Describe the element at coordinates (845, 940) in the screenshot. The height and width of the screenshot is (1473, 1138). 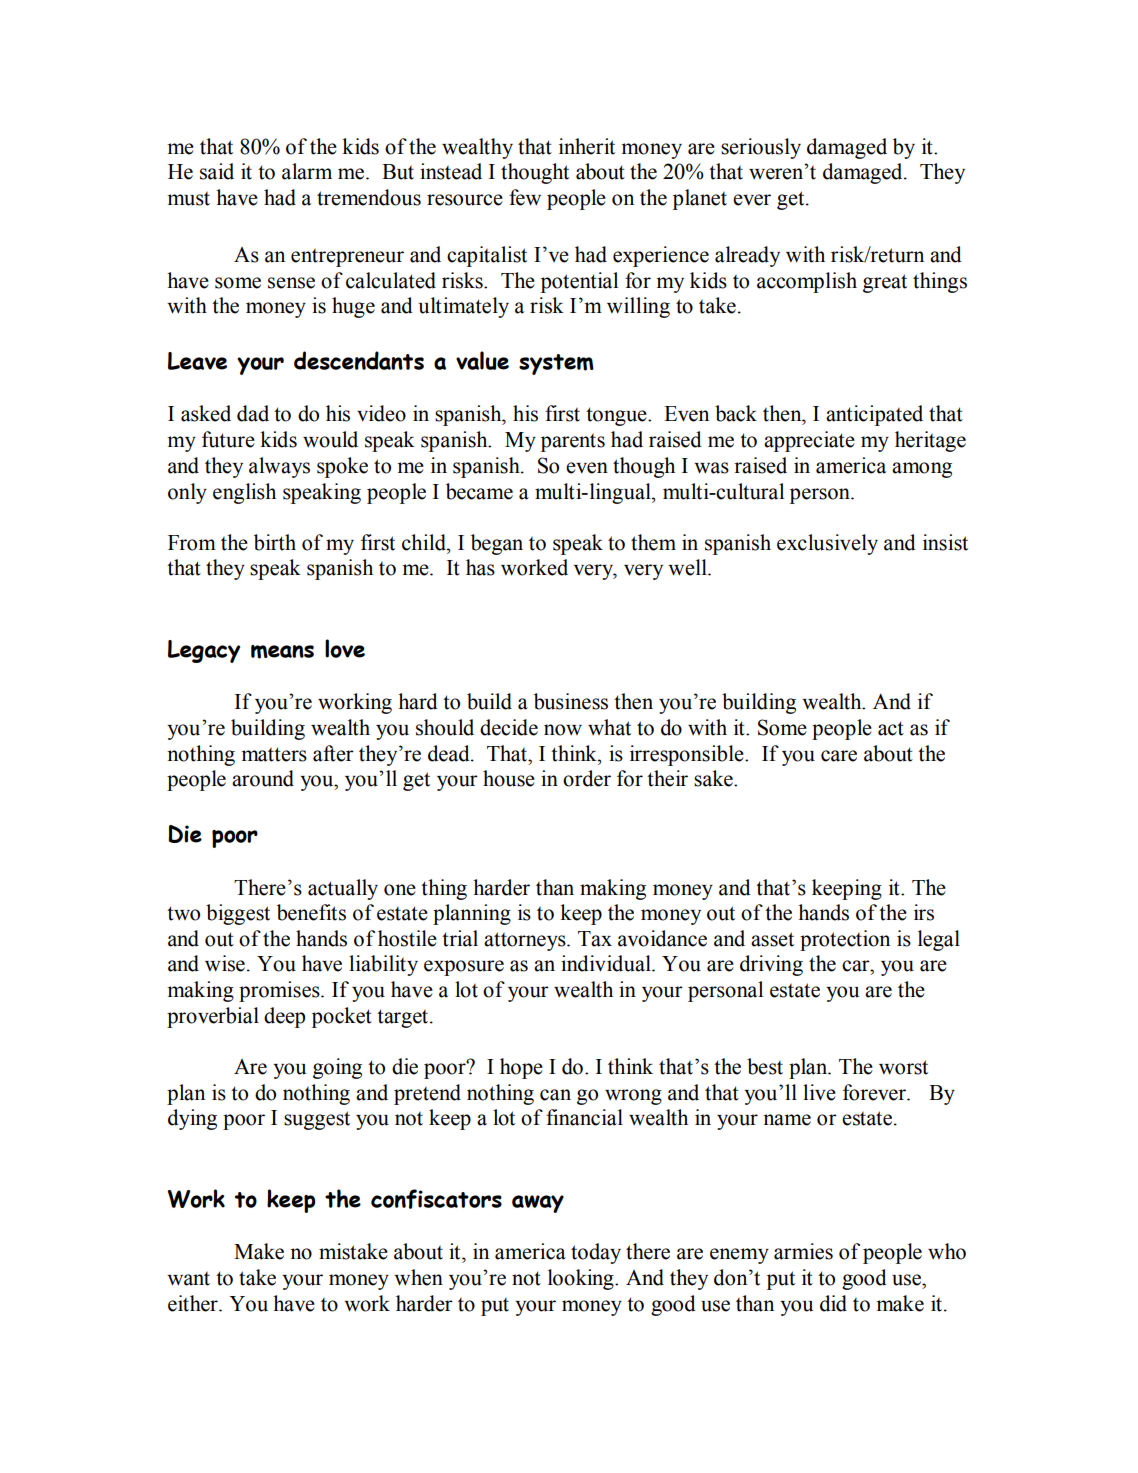
I see `protection` at that location.
